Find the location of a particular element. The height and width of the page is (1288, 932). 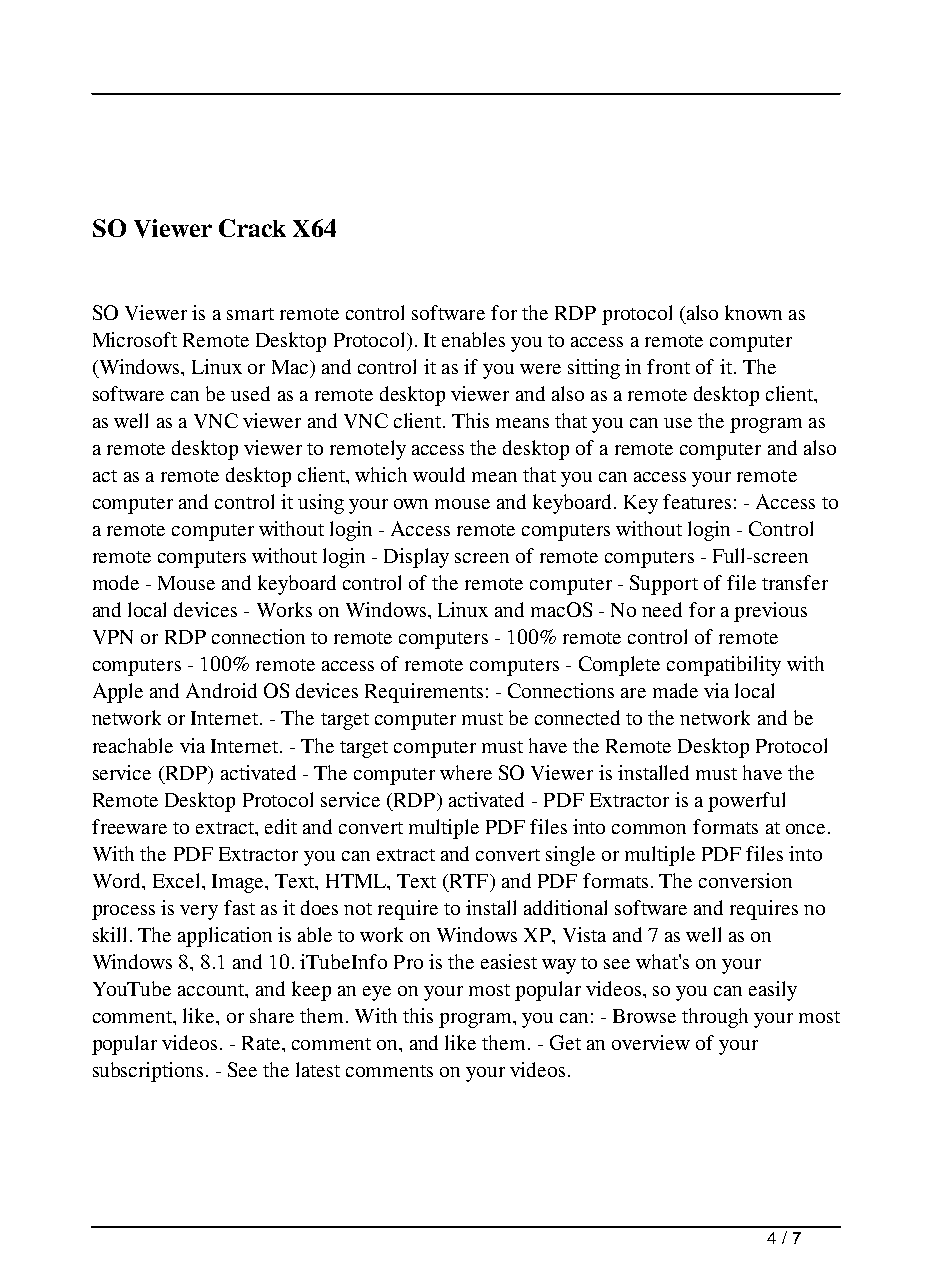

Crack is located at coordinates (252, 228).
